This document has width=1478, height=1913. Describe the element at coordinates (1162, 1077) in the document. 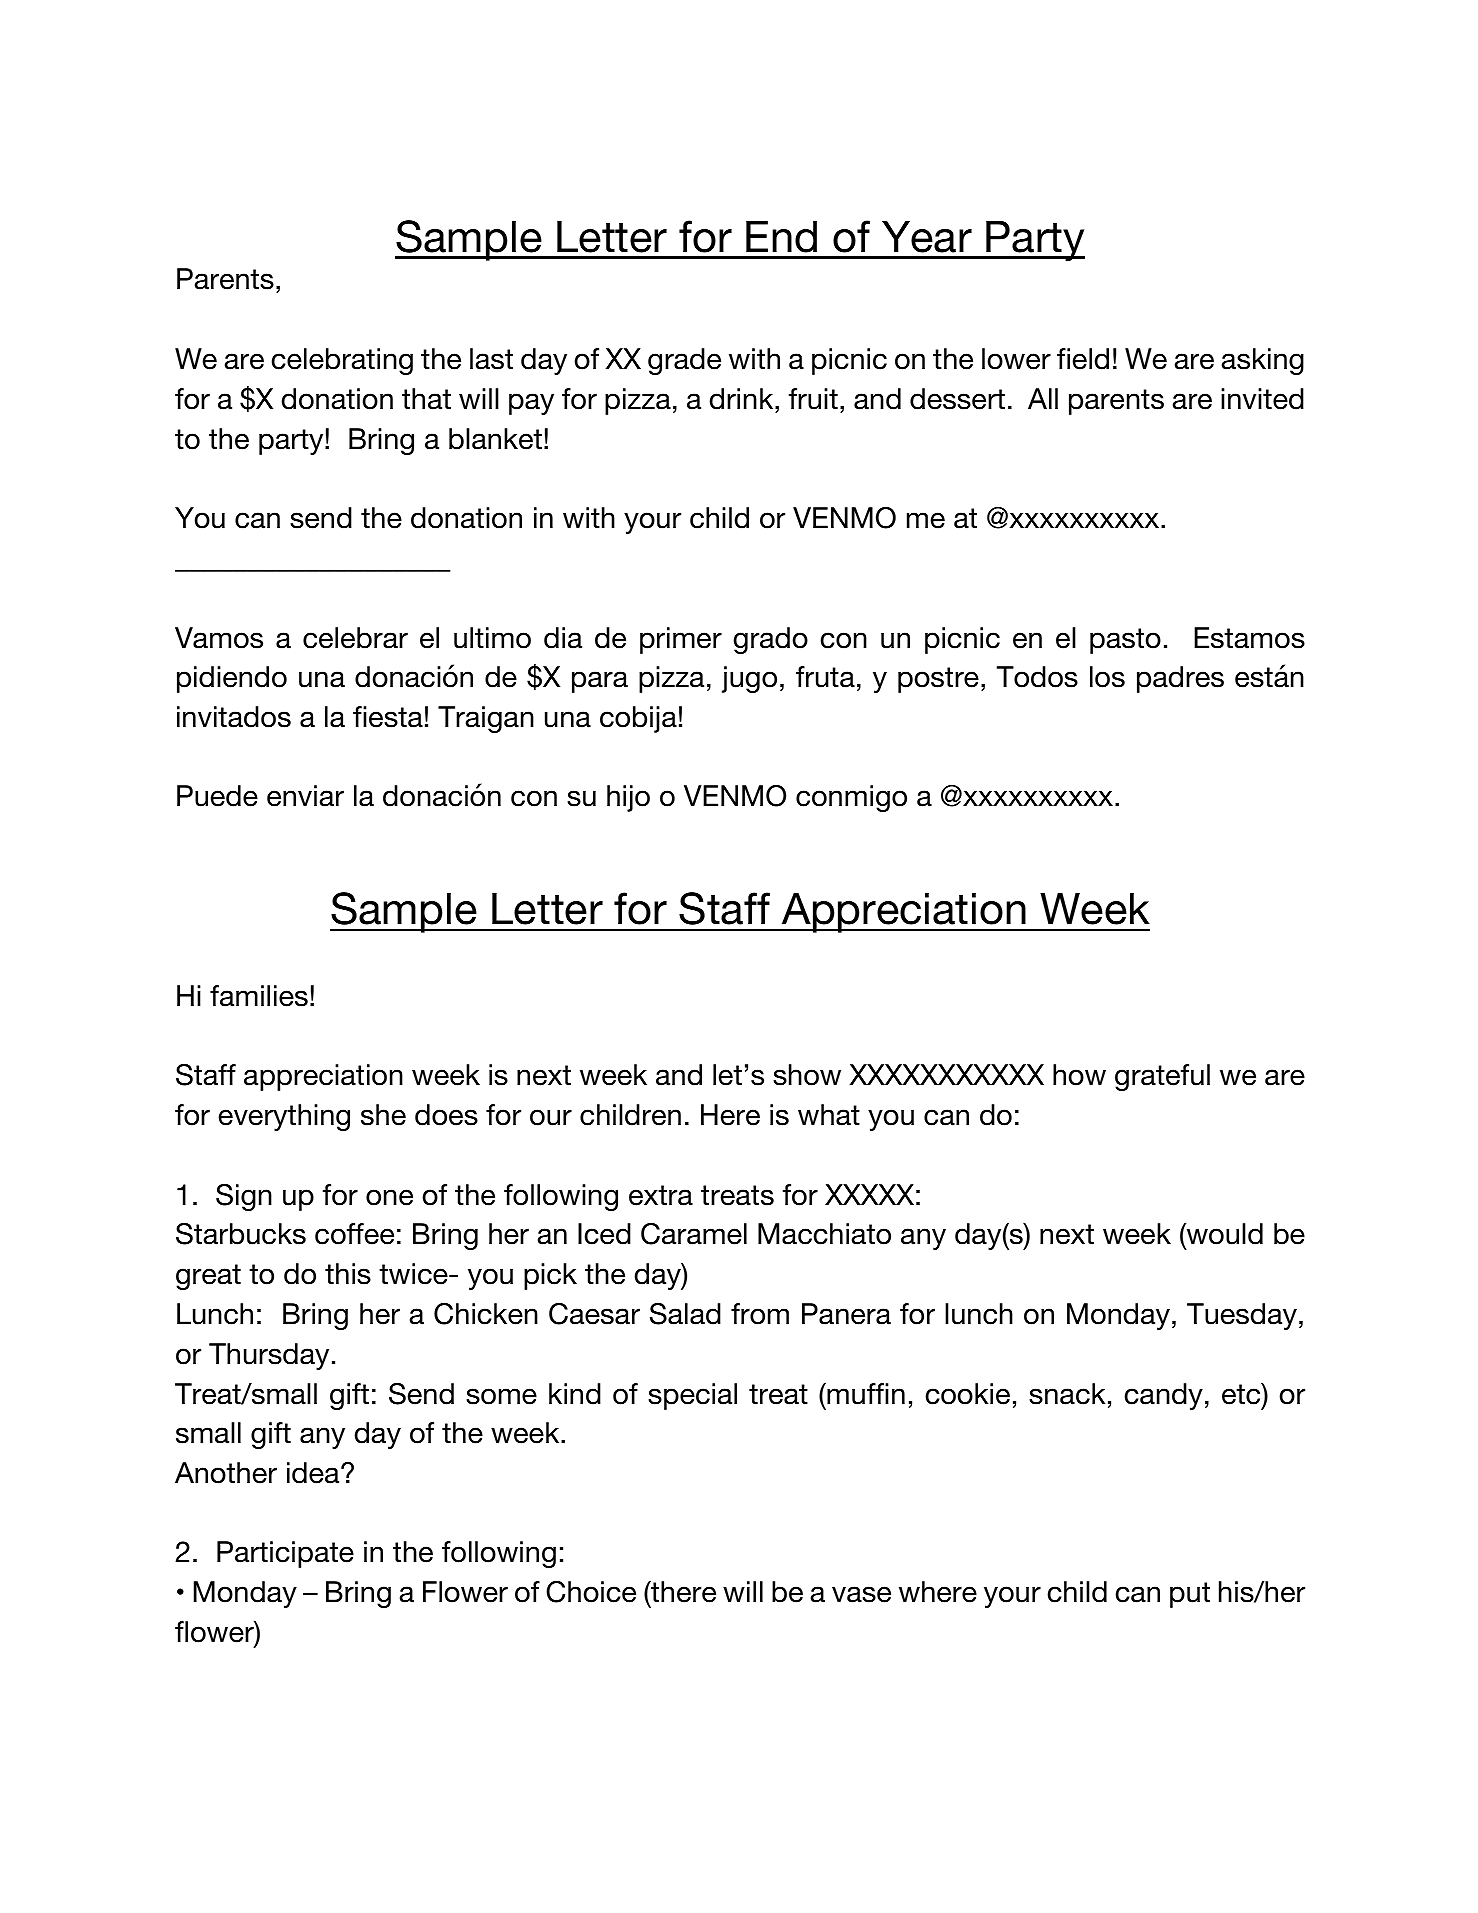

I see `grateful` at that location.
